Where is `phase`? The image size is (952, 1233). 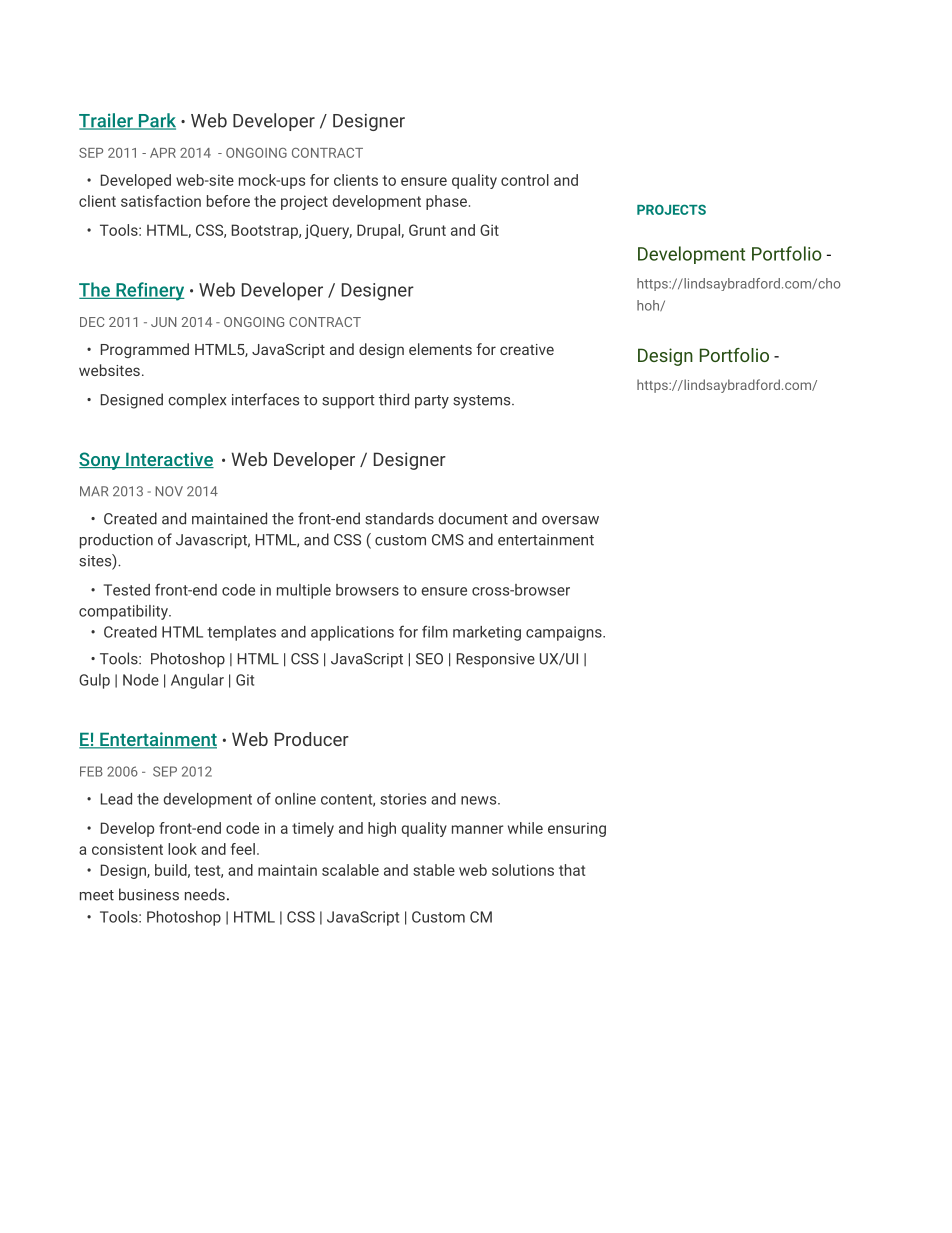
phase is located at coordinates (446, 202).
